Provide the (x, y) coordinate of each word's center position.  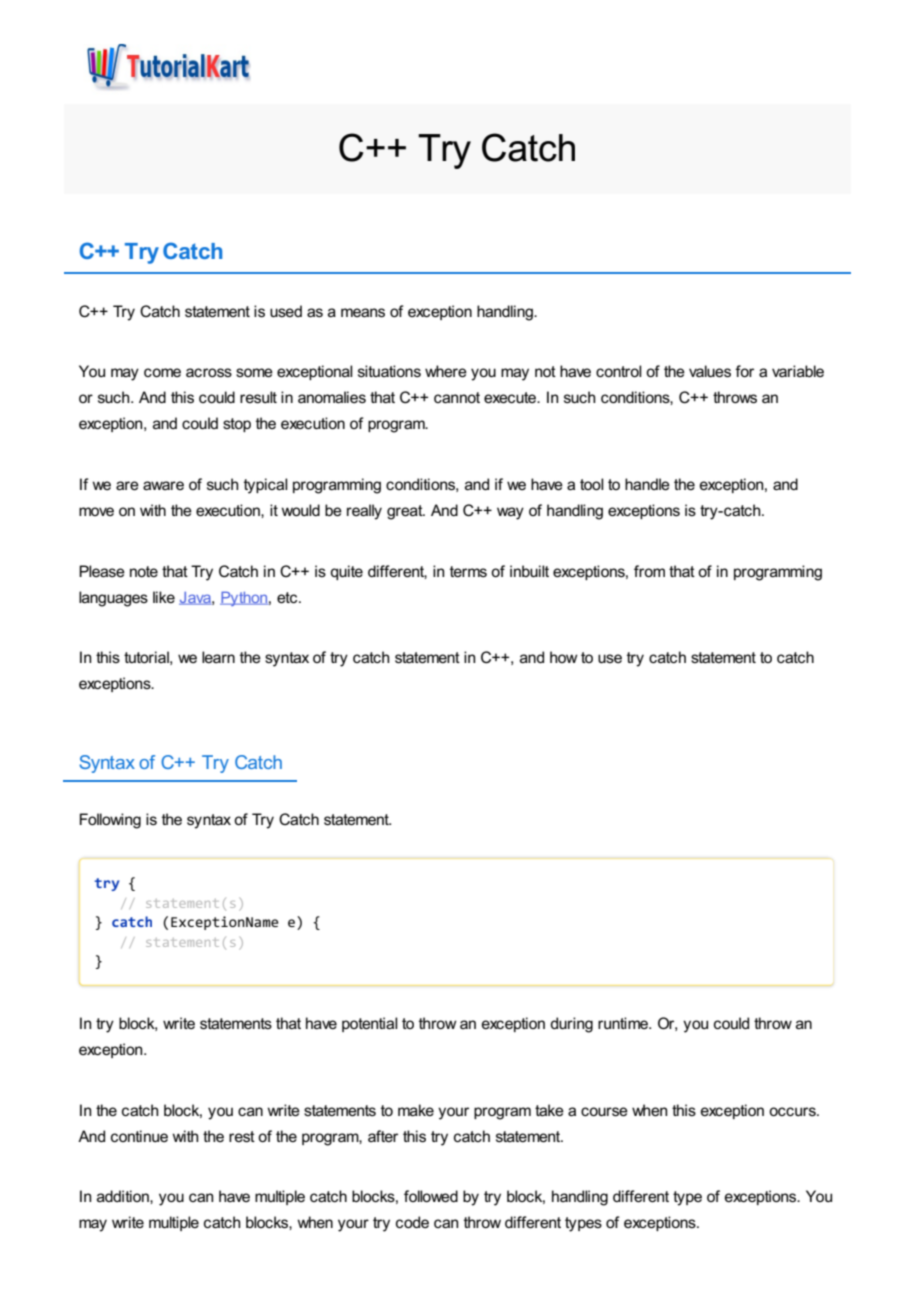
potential (370, 1024)
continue (139, 1136)
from (649, 571)
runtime (624, 1023)
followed (431, 1196)
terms (468, 571)
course (604, 1111)
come (162, 372)
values (710, 371)
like (164, 597)
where (446, 371)
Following (110, 821)
